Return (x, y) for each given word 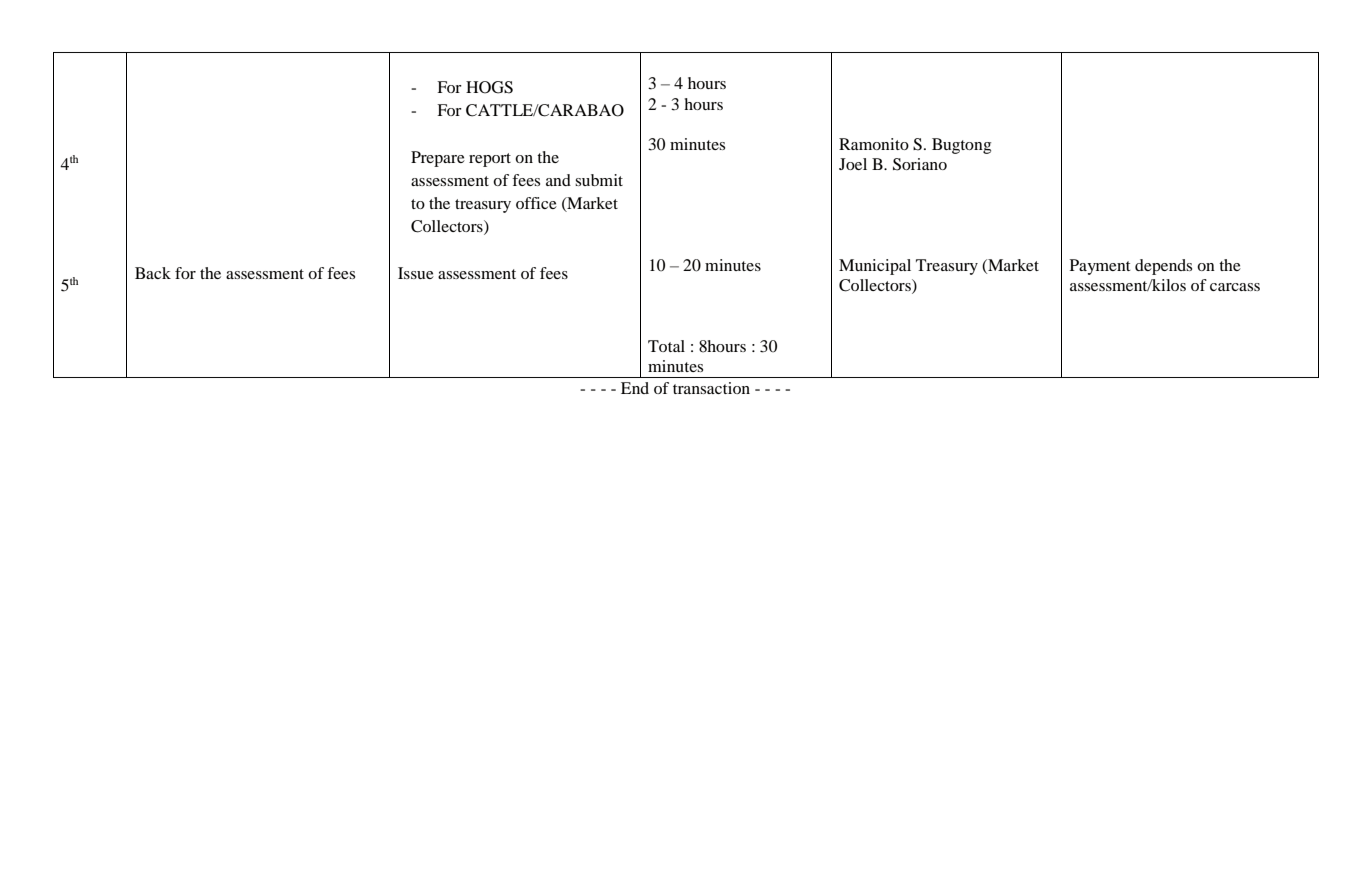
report (490, 160)
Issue (416, 273)
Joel (853, 164)
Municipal (875, 267)
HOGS (489, 87)
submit (599, 180)
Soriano (920, 164)
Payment (1100, 267)
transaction (711, 388)
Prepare (438, 159)
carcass (1235, 287)
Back (153, 273)
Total (666, 346)
